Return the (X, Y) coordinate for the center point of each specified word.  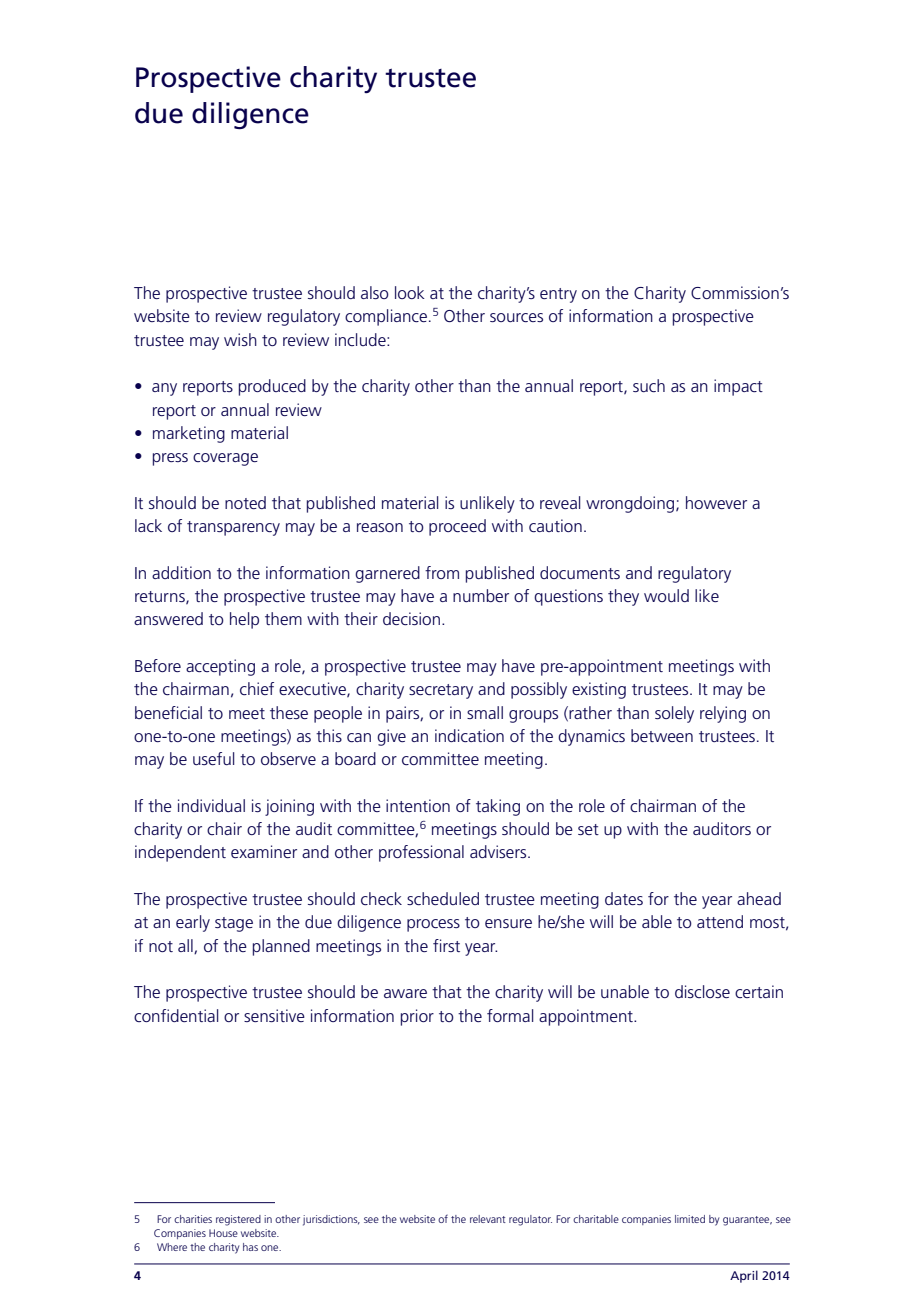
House (223, 1233)
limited (690, 1219)
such (649, 385)
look (410, 292)
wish (240, 339)
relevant (488, 1219)
